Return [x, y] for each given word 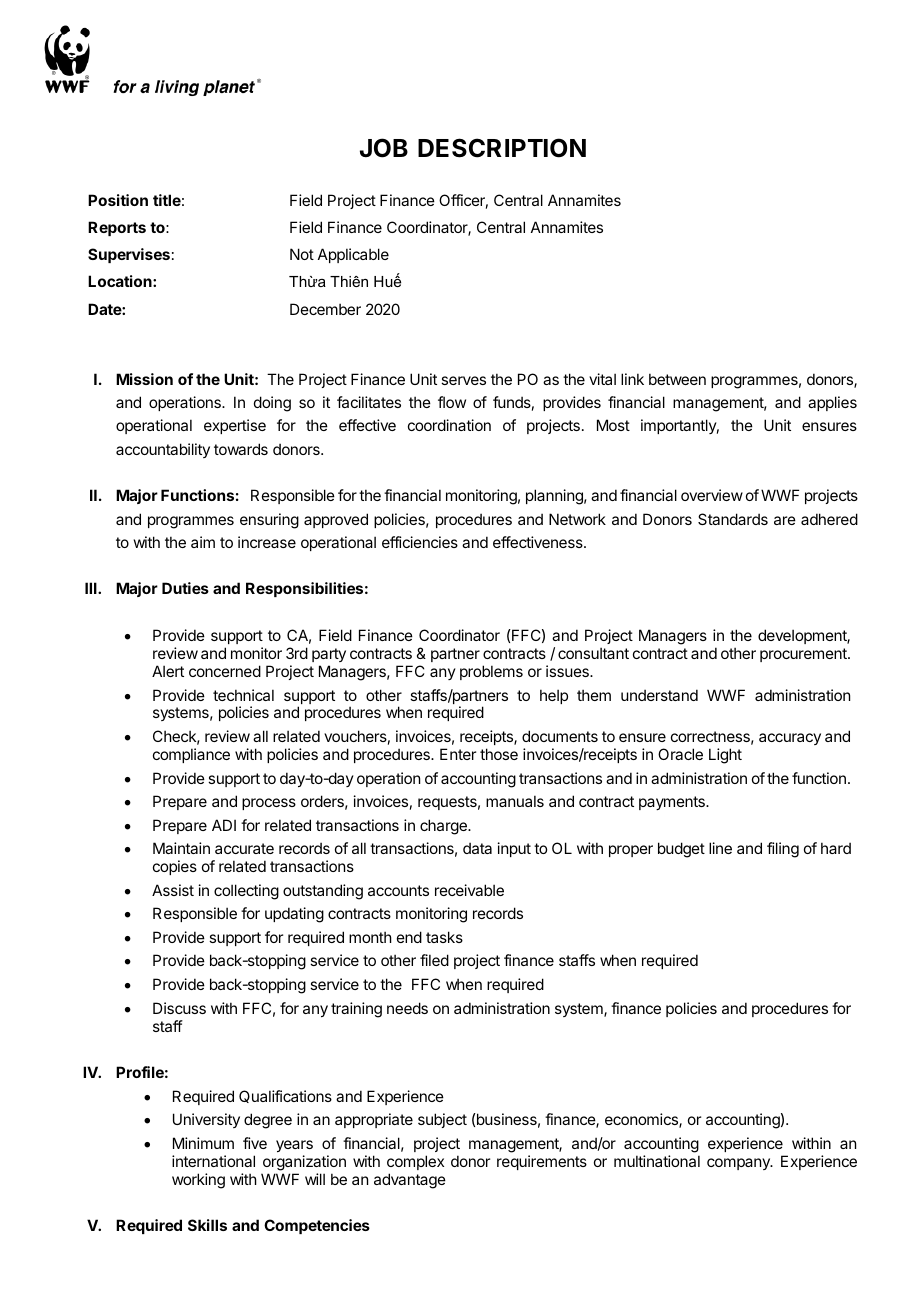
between [677, 379]
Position [118, 200]
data [477, 848]
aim [203, 542]
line [720, 848]
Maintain [181, 848]
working [198, 1181]
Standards [733, 519]
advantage [410, 1181]
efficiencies [420, 542]
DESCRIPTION [502, 148]
